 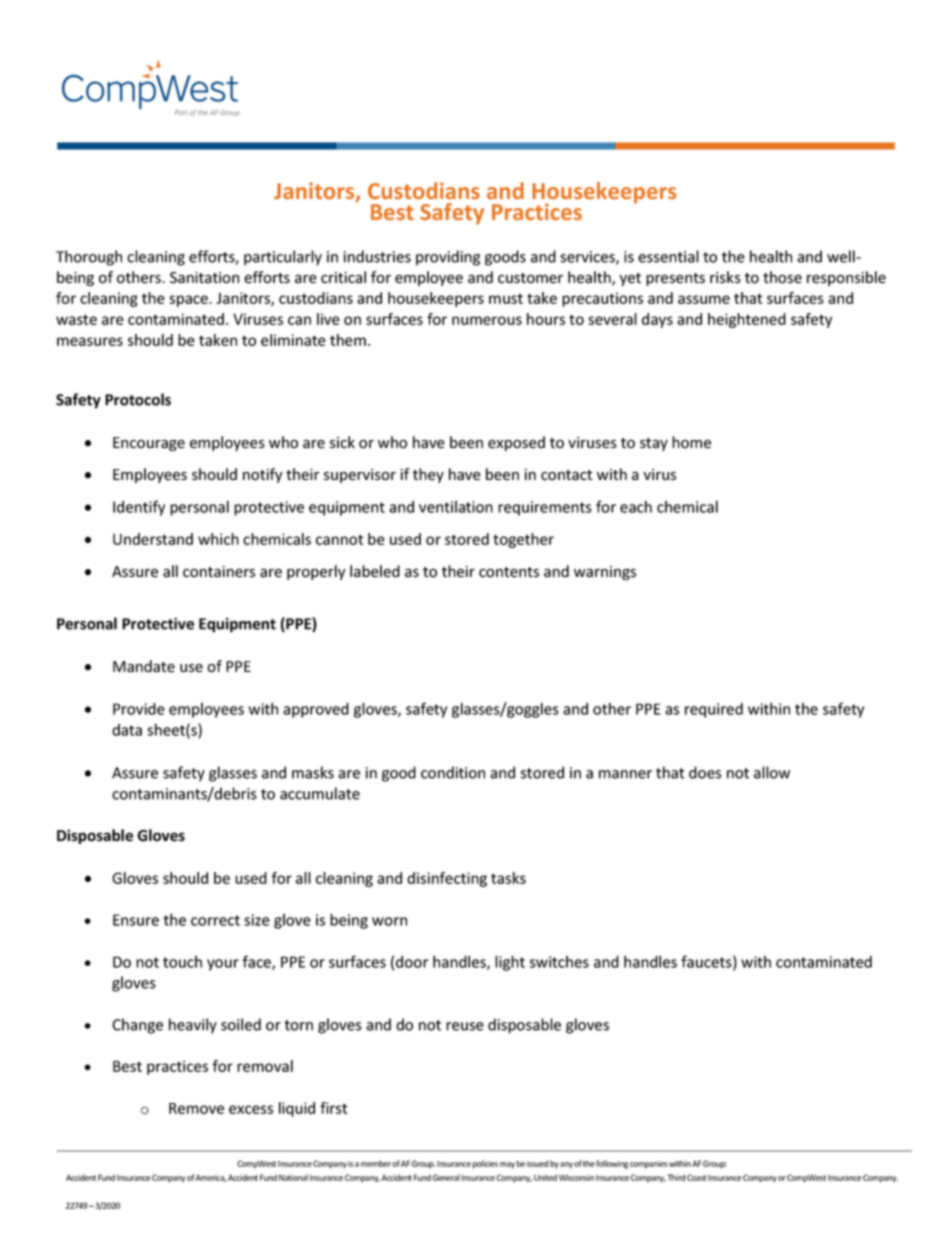 I want to click on required, so click(x=714, y=710).
